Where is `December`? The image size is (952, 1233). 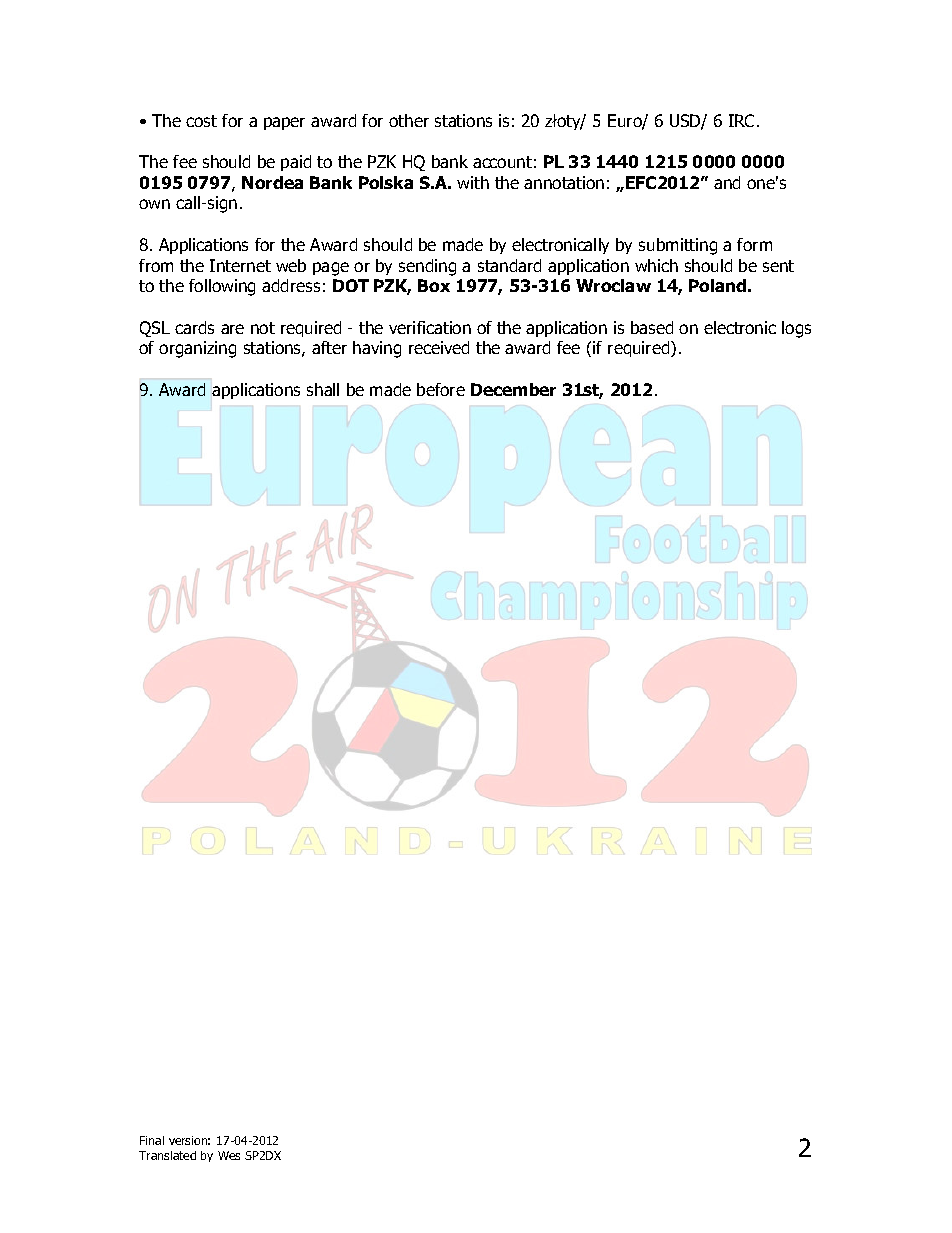 December is located at coordinates (513, 389).
